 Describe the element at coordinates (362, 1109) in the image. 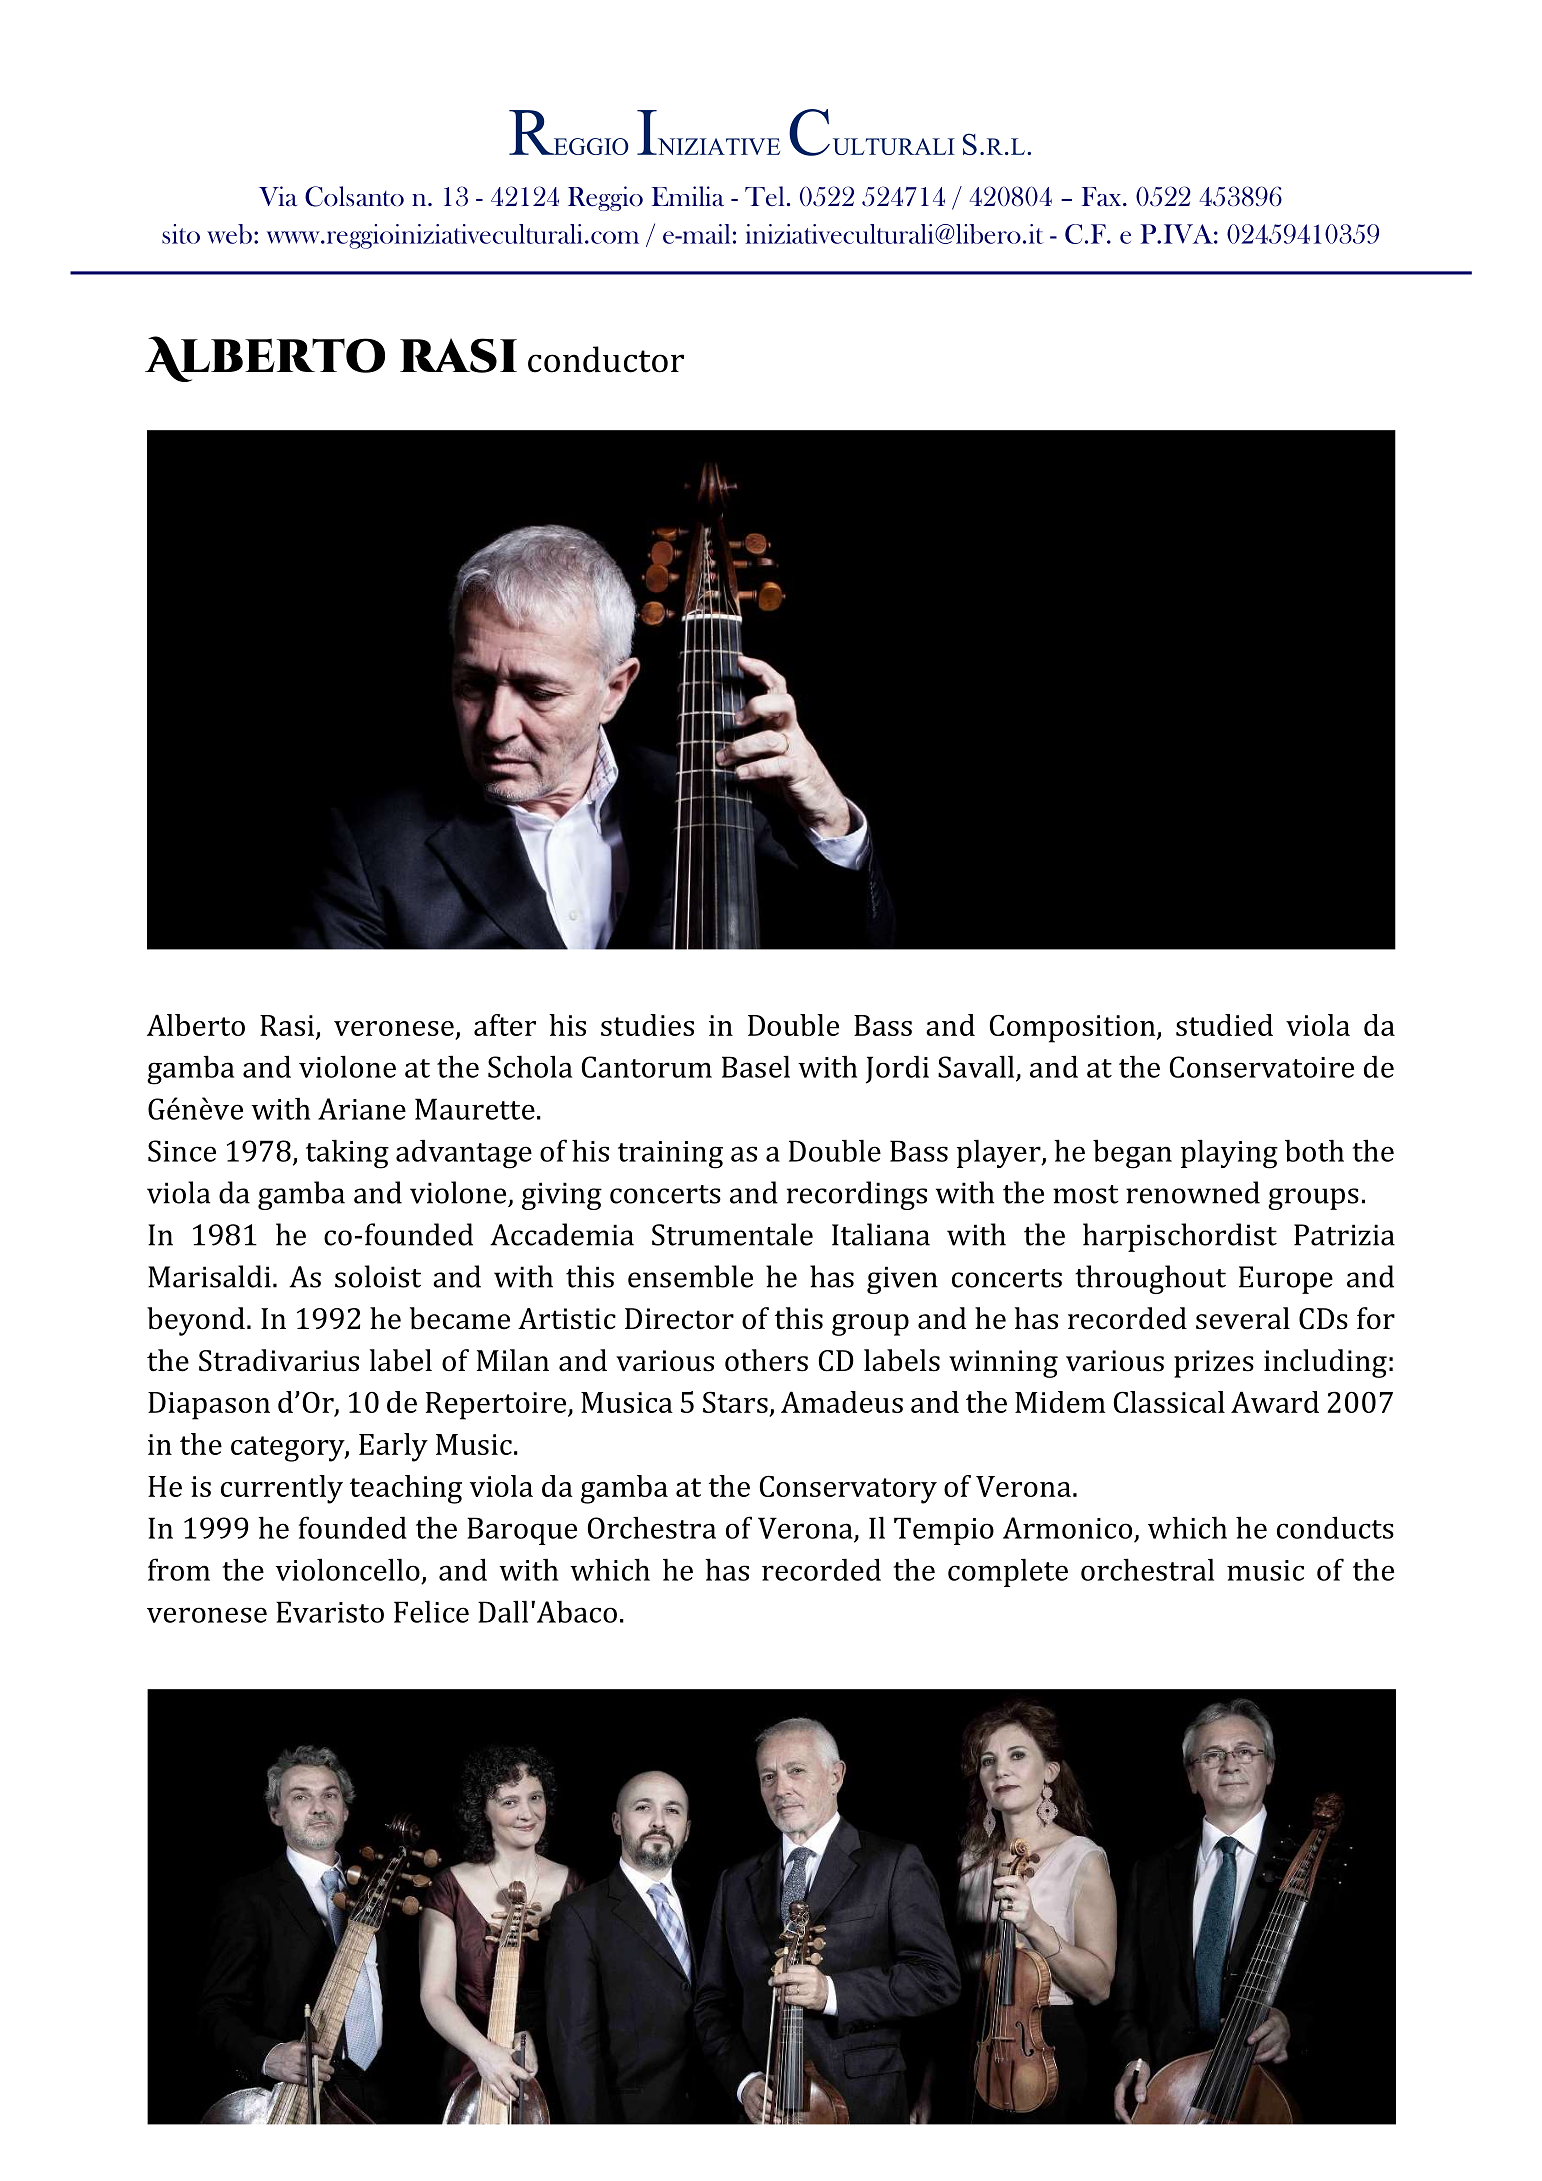

I see `Ariane` at that location.
